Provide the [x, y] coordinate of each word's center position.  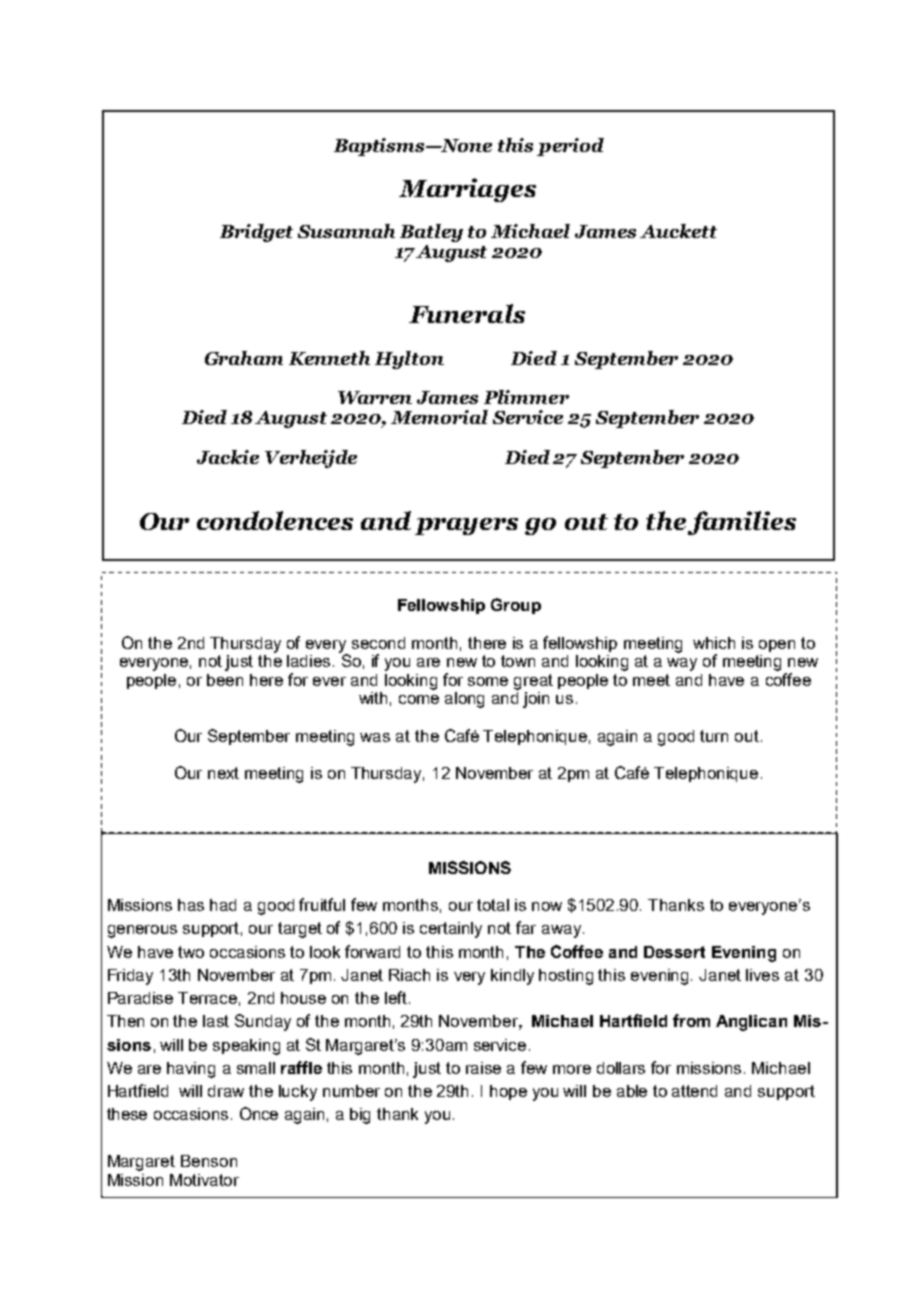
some [488, 681]
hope [508, 1092]
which [714, 643]
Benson [209, 1161]
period [570, 147]
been [225, 680]
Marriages [467, 190]
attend [694, 1091]
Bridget [256, 233]
